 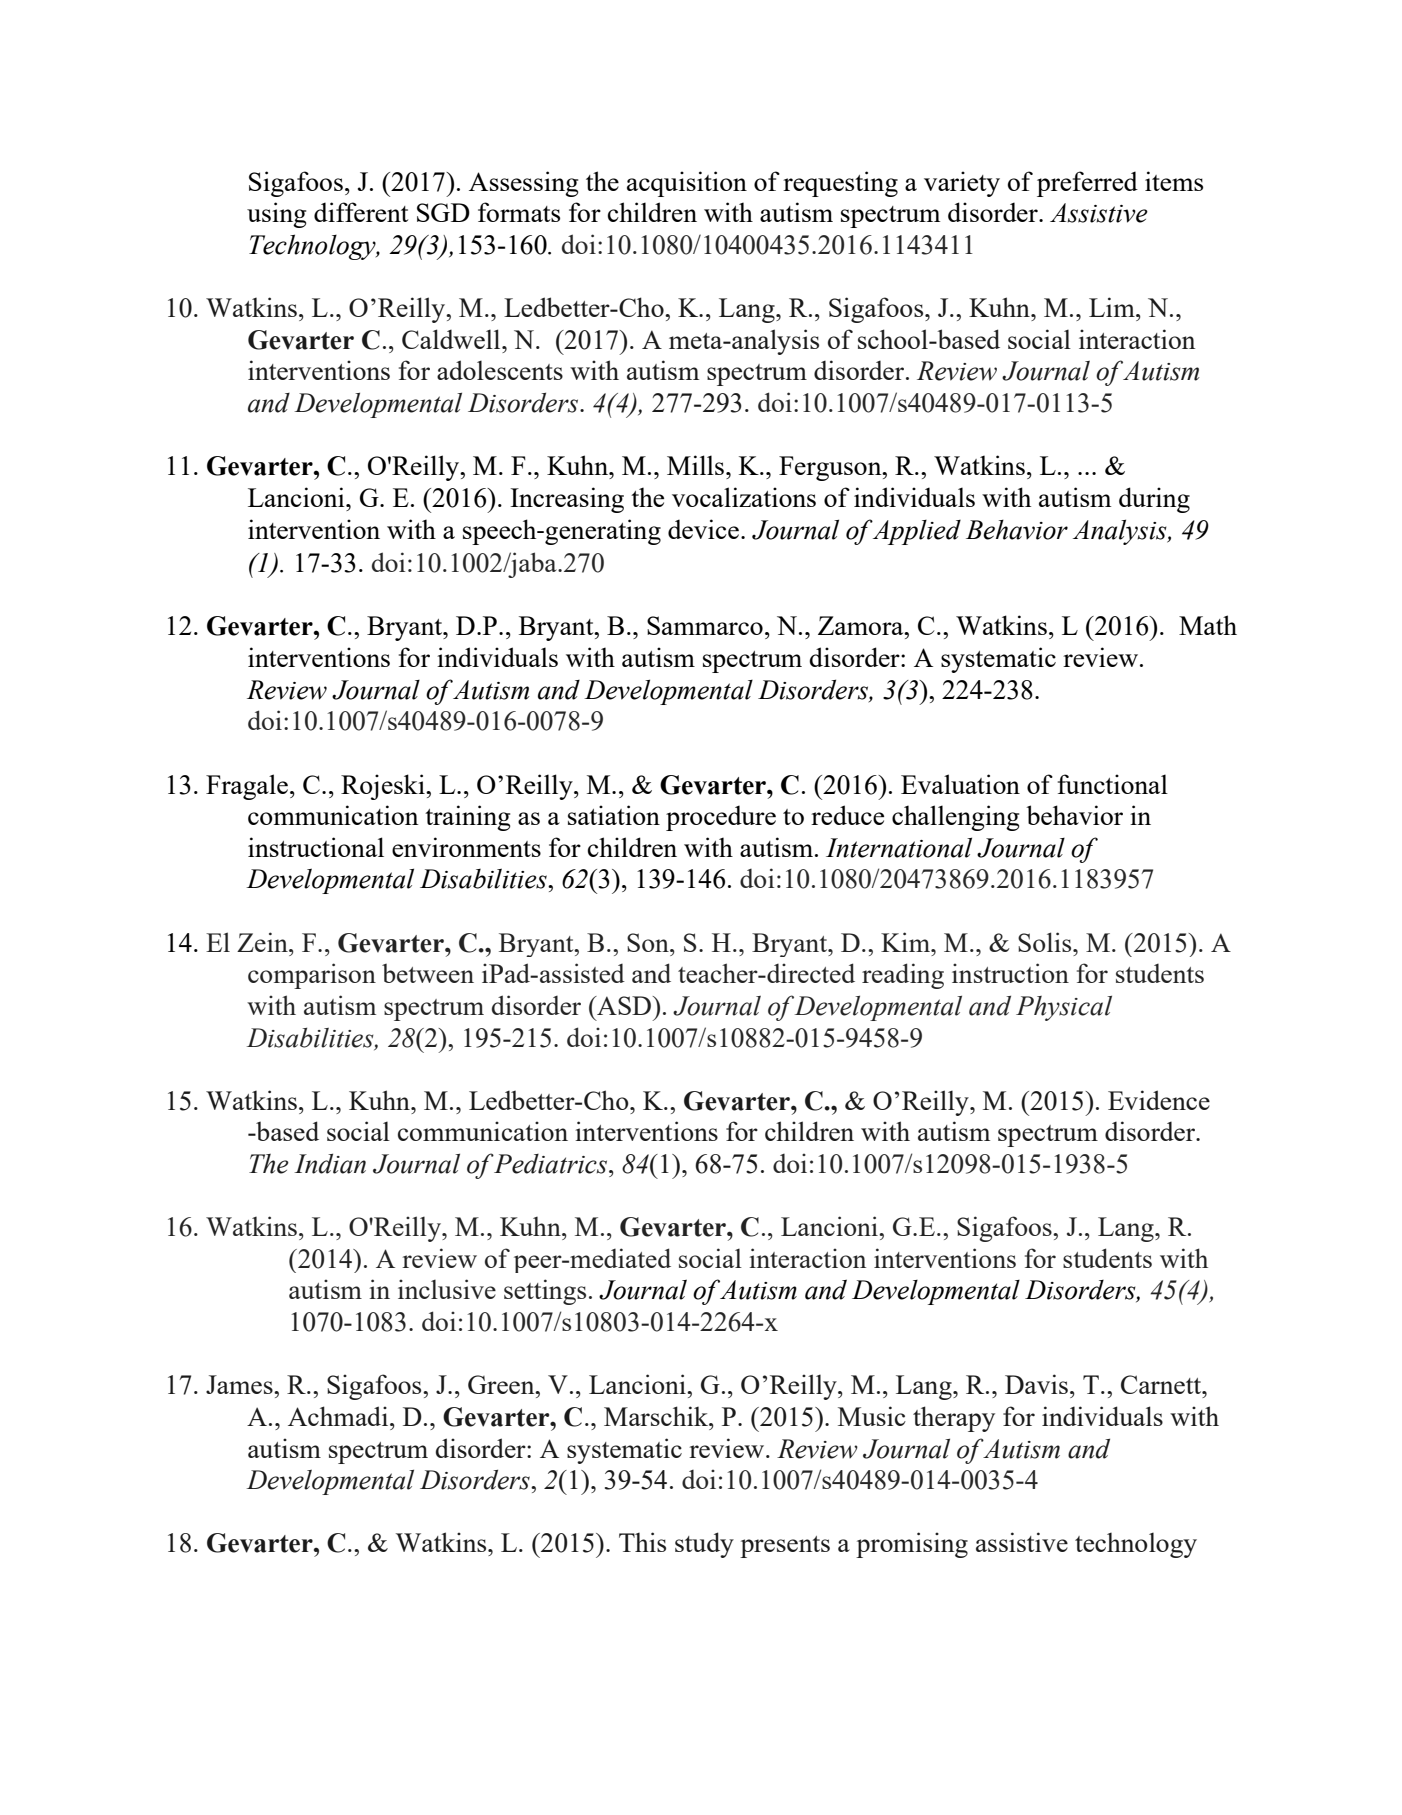 I want to click on Davis, so click(x=1036, y=1384).
